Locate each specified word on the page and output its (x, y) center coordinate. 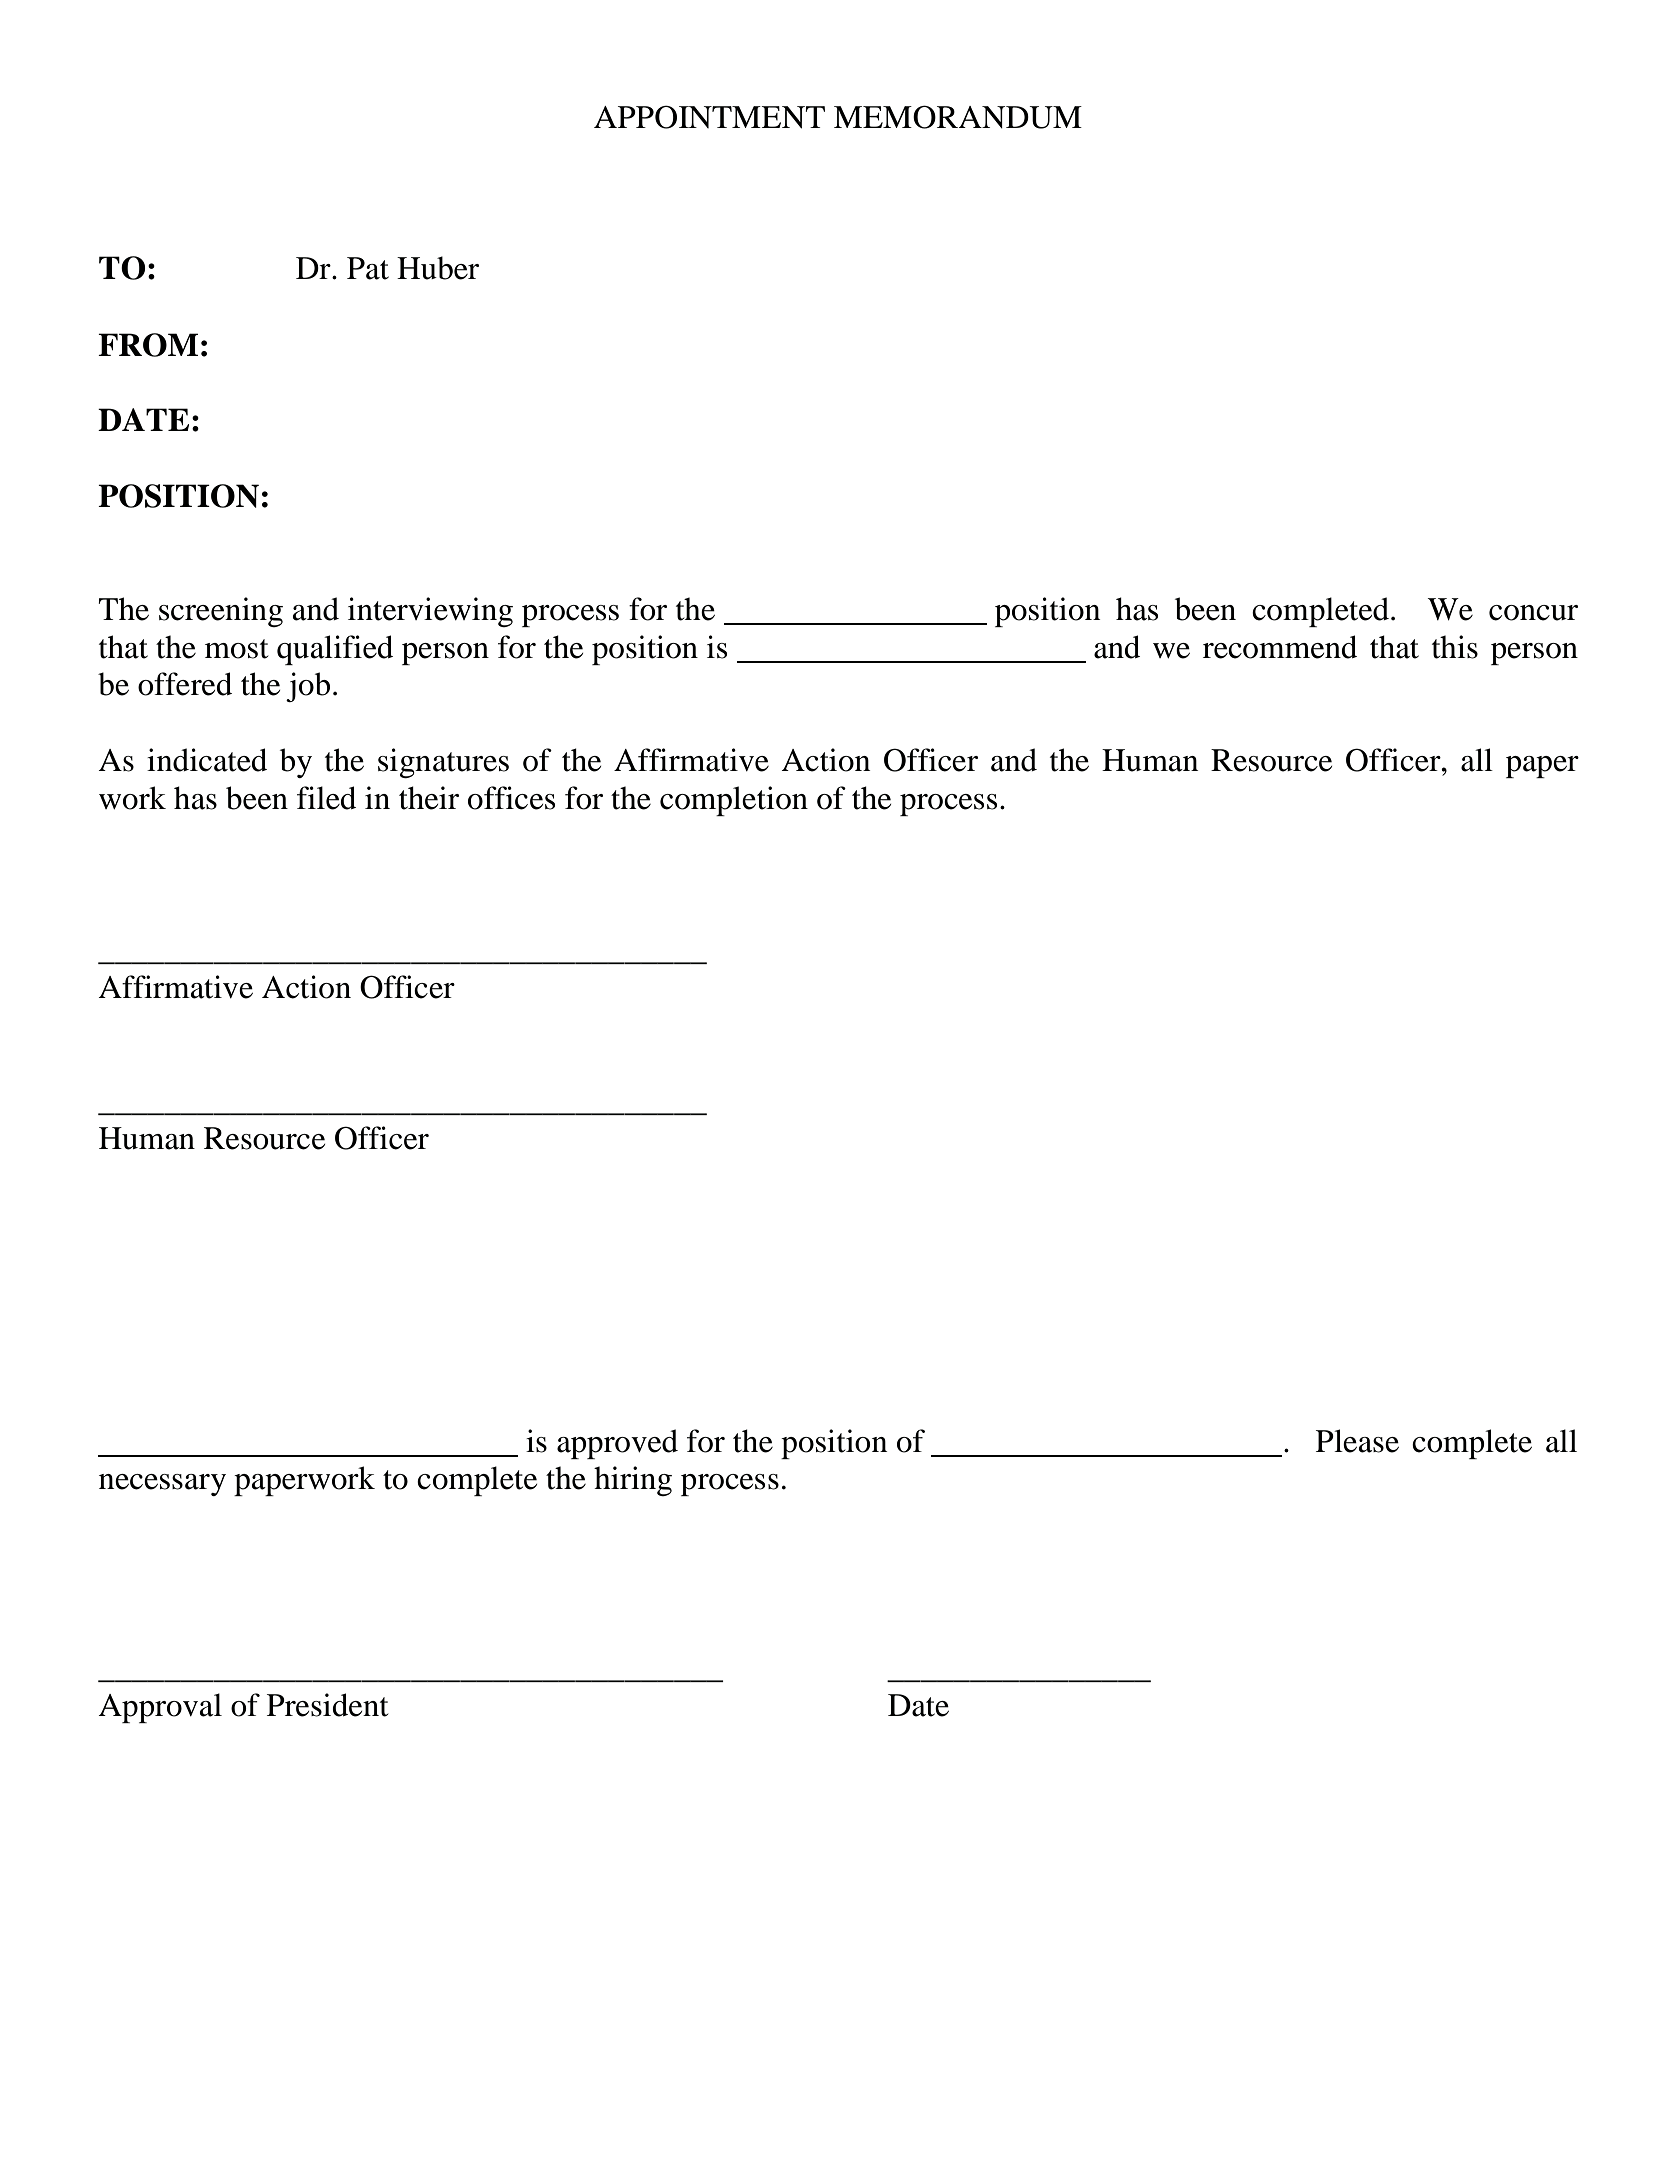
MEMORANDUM (958, 117)
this (1455, 647)
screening (221, 612)
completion (734, 801)
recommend (1280, 647)
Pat (368, 268)
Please (1357, 1441)
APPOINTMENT (709, 117)
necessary (162, 1485)
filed (326, 798)
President (327, 1705)
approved (617, 1444)
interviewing (430, 612)
